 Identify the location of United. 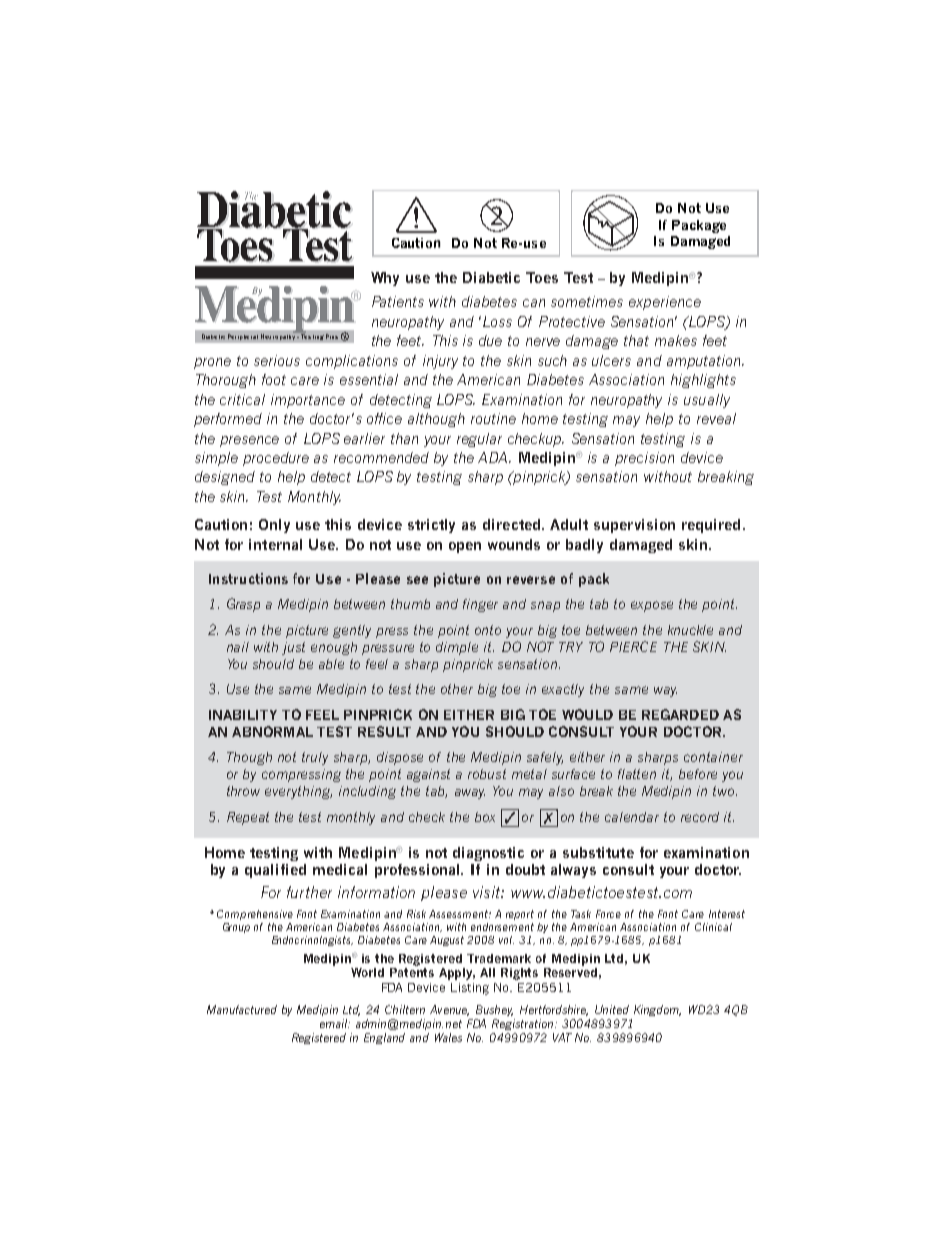
(612, 1009).
